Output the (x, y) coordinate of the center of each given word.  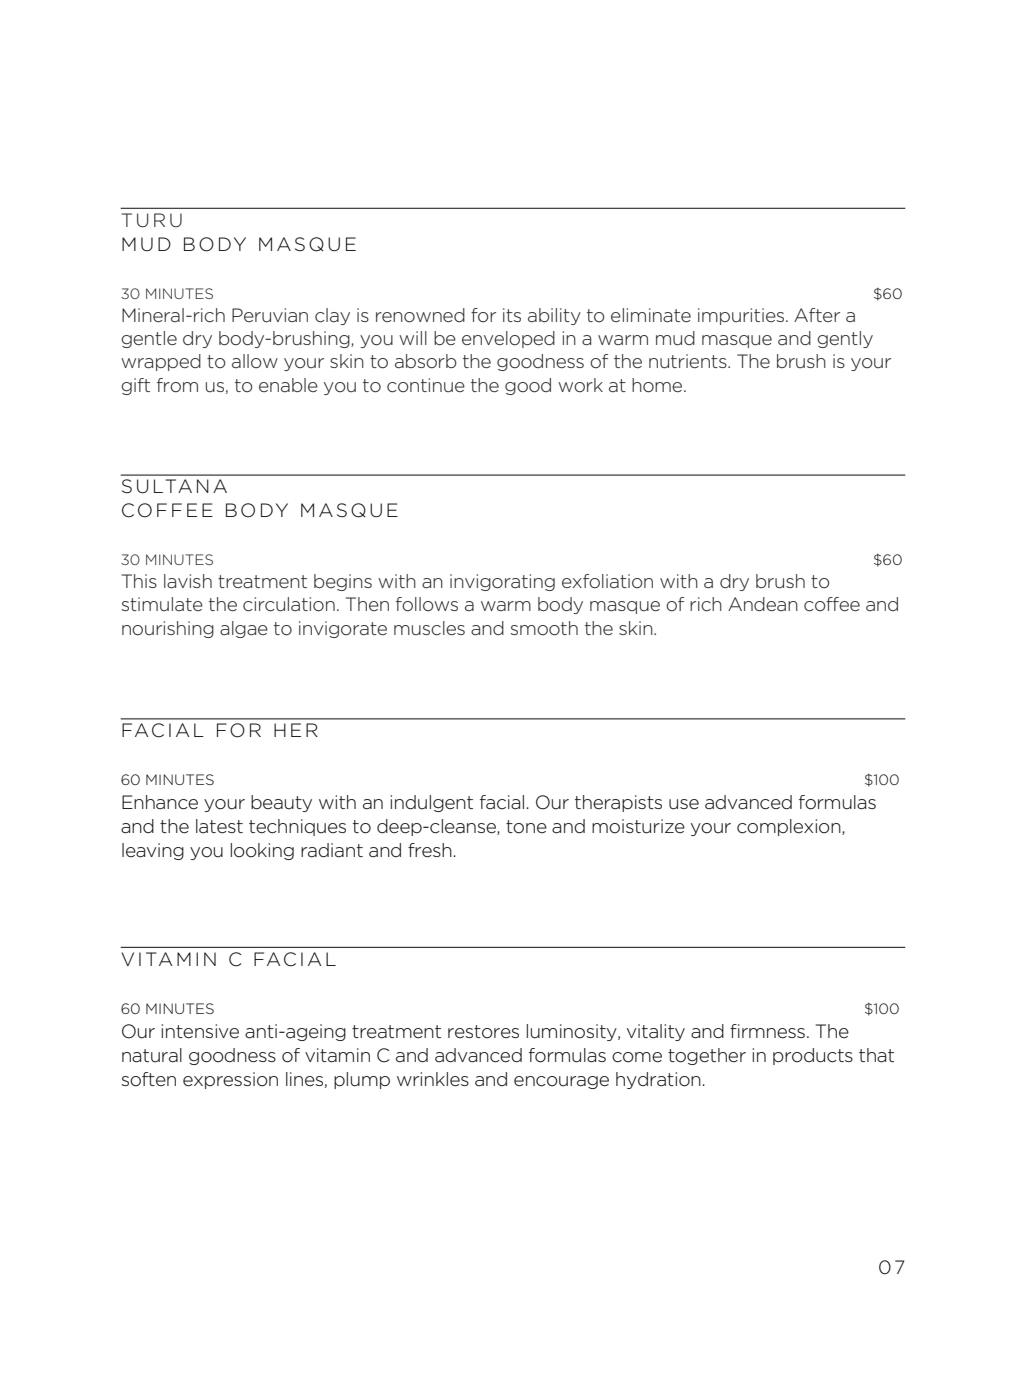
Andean (763, 604)
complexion (790, 827)
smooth (544, 628)
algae (244, 629)
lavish (188, 581)
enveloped (508, 339)
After (817, 315)
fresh (431, 850)
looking (262, 851)
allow (255, 361)
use (684, 804)
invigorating (502, 582)
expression (230, 1080)
